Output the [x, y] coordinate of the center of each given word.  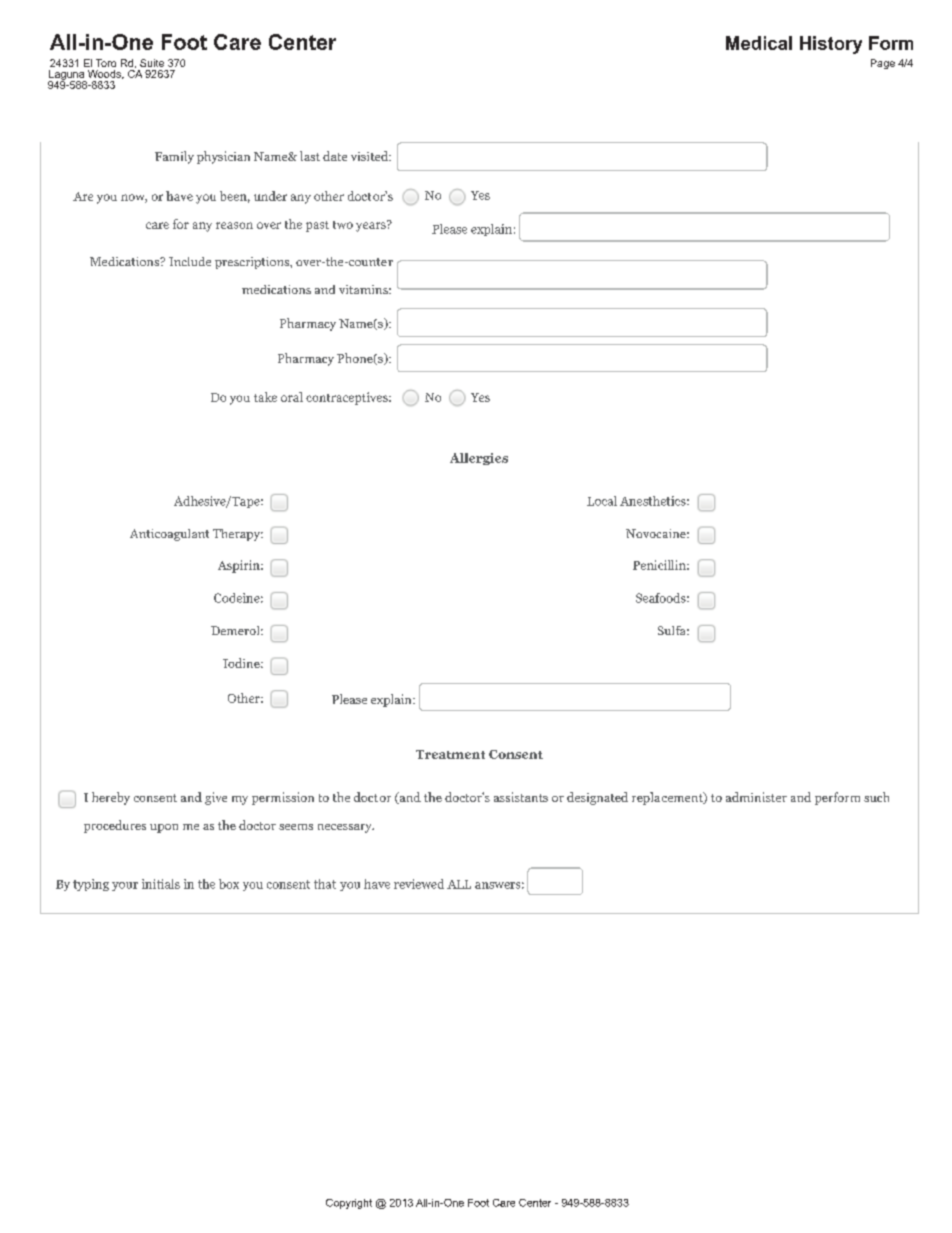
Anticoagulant [169, 535]
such [876, 797]
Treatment [450, 754]
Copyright [349, 1204]
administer [756, 797]
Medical [759, 43]
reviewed [419, 884]
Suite [152, 63]
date [335, 156]
